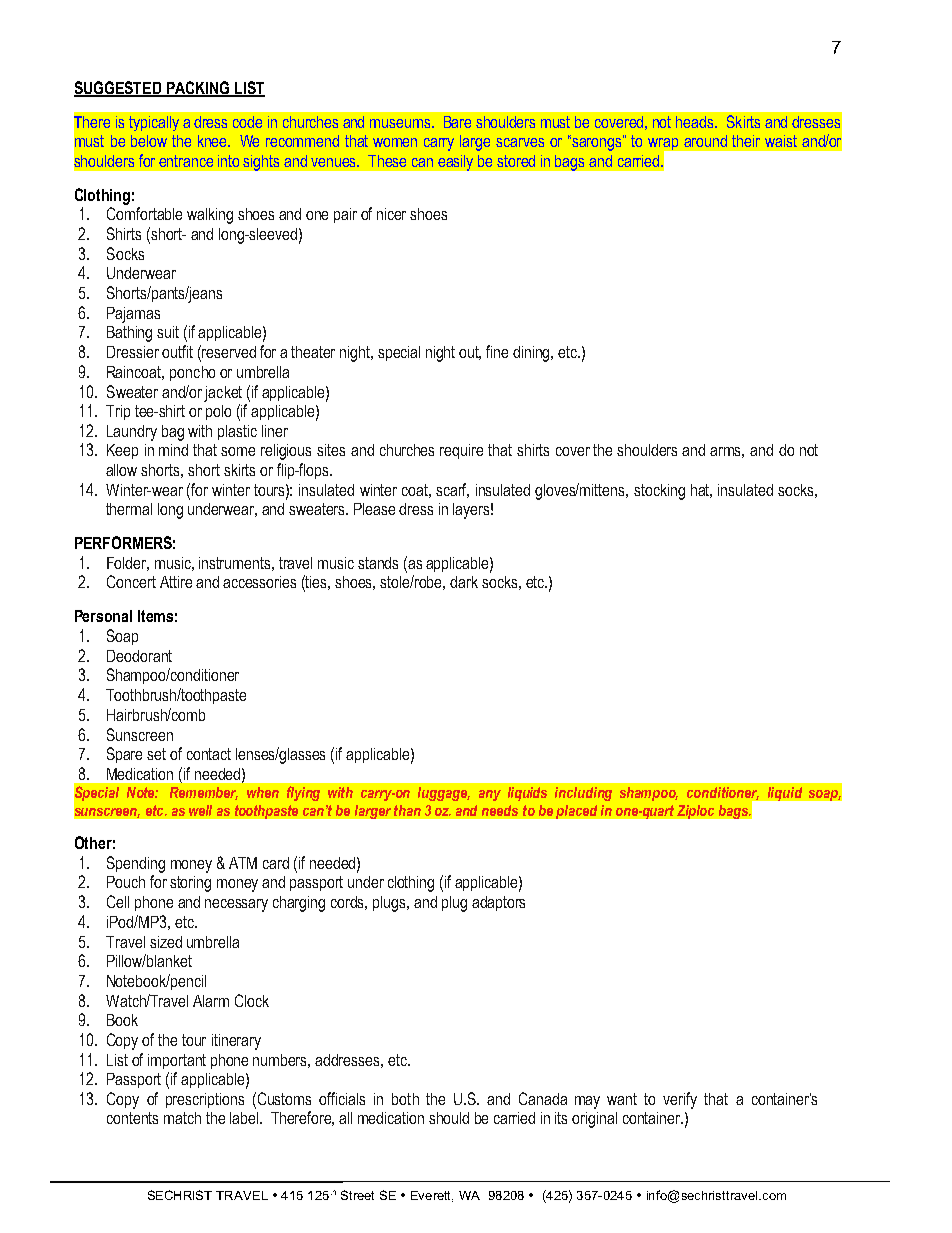 The image size is (952, 1233). What do you see at coordinates (213, 141) in the screenshot?
I see `knee` at bounding box center [213, 141].
